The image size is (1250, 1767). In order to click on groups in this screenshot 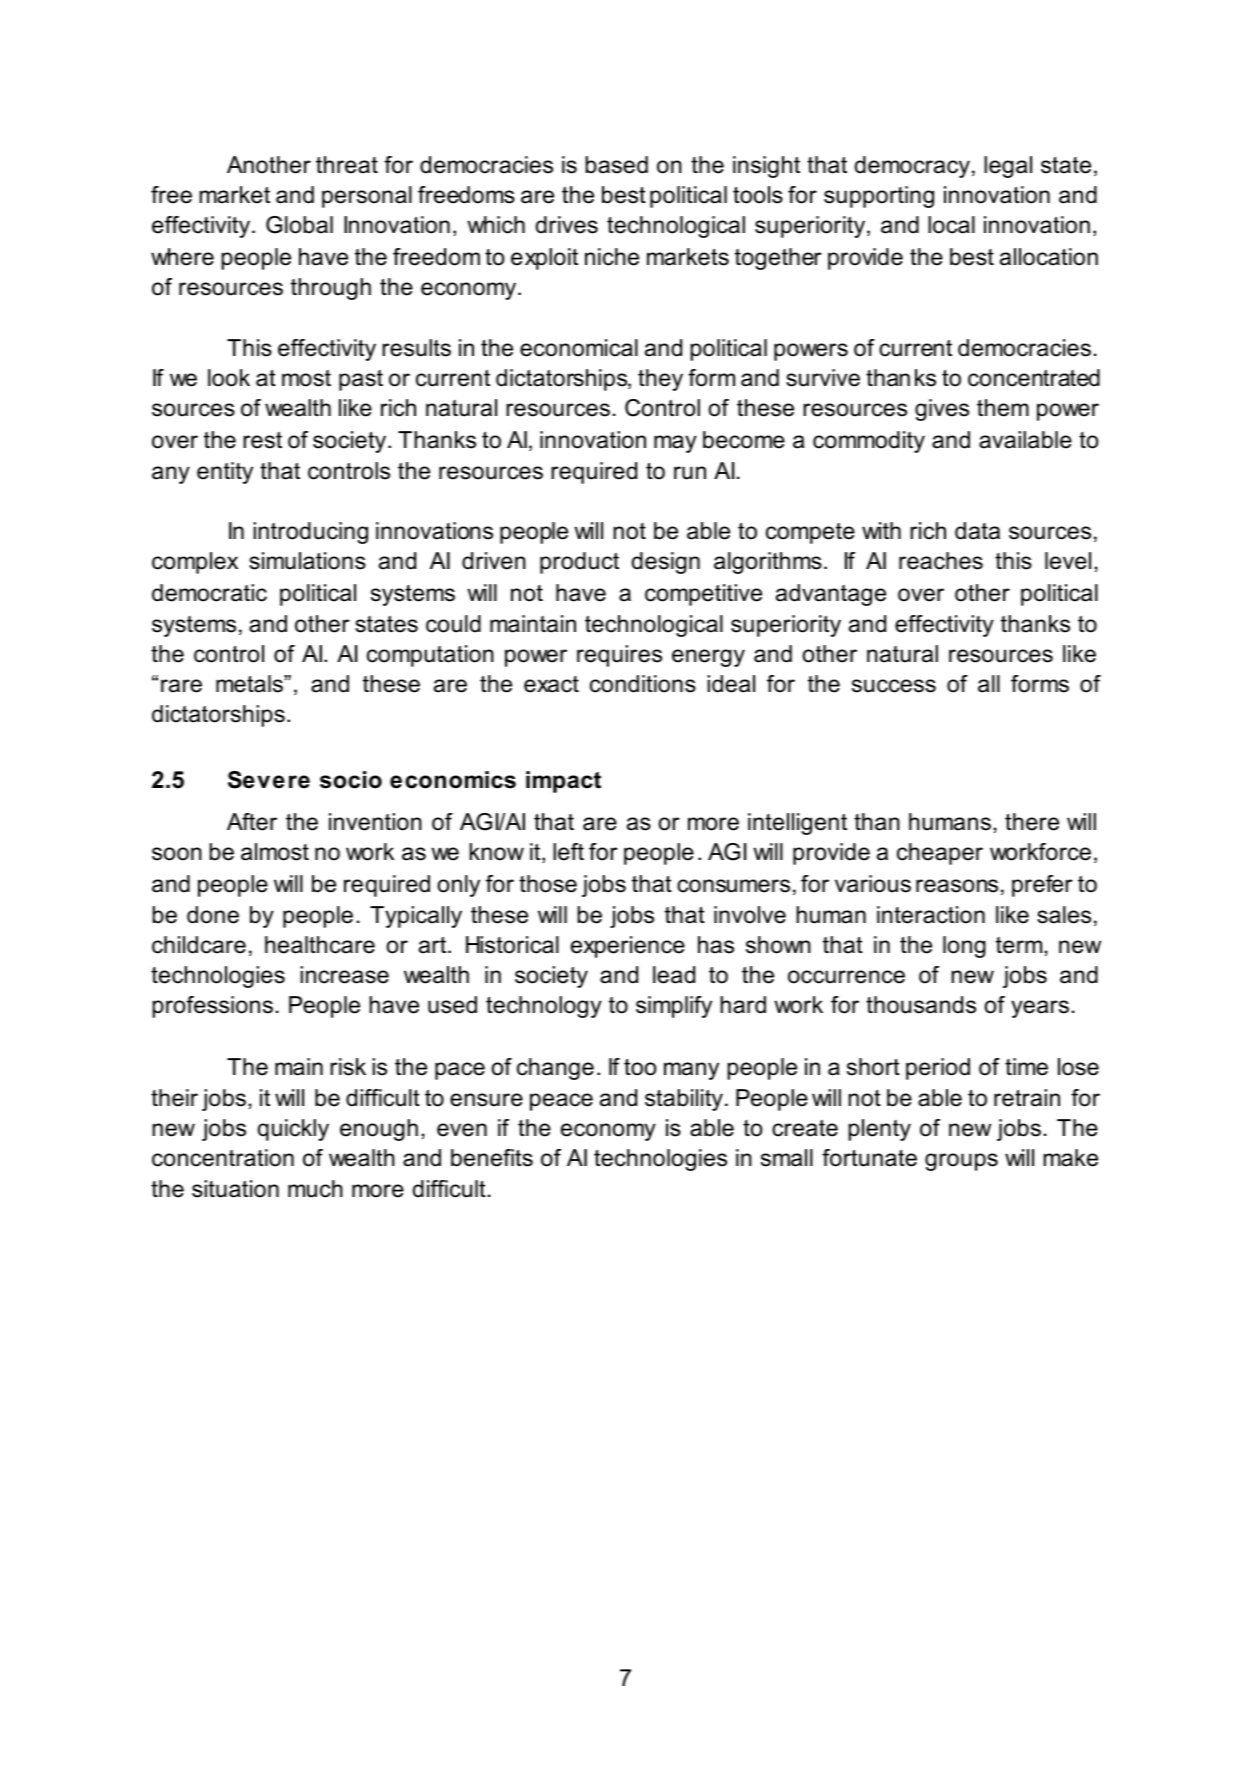, I will do `click(961, 1162)`.
